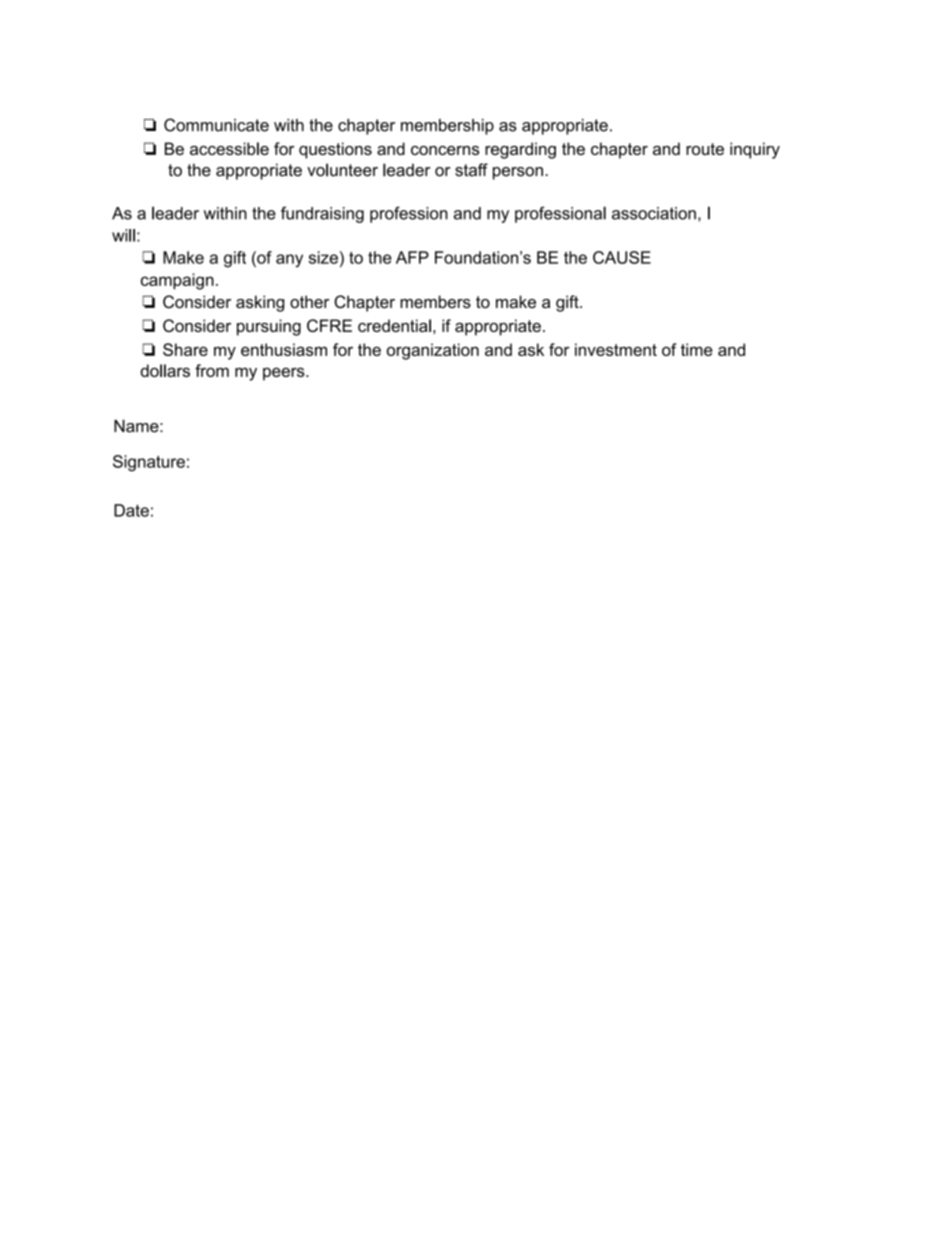  I want to click on time, so click(697, 349).
